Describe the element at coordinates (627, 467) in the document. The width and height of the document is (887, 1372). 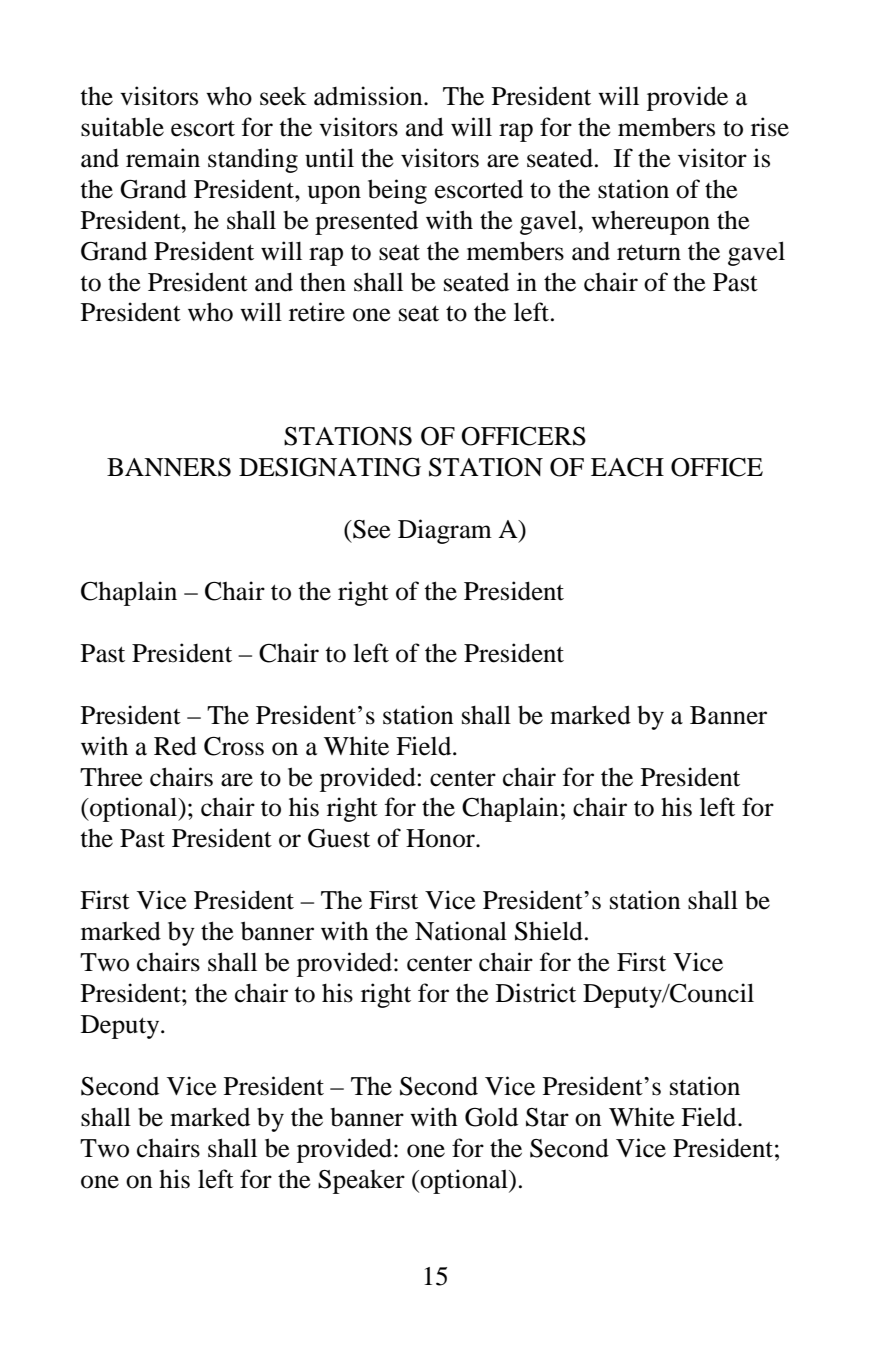
I see `EACH` at that location.
